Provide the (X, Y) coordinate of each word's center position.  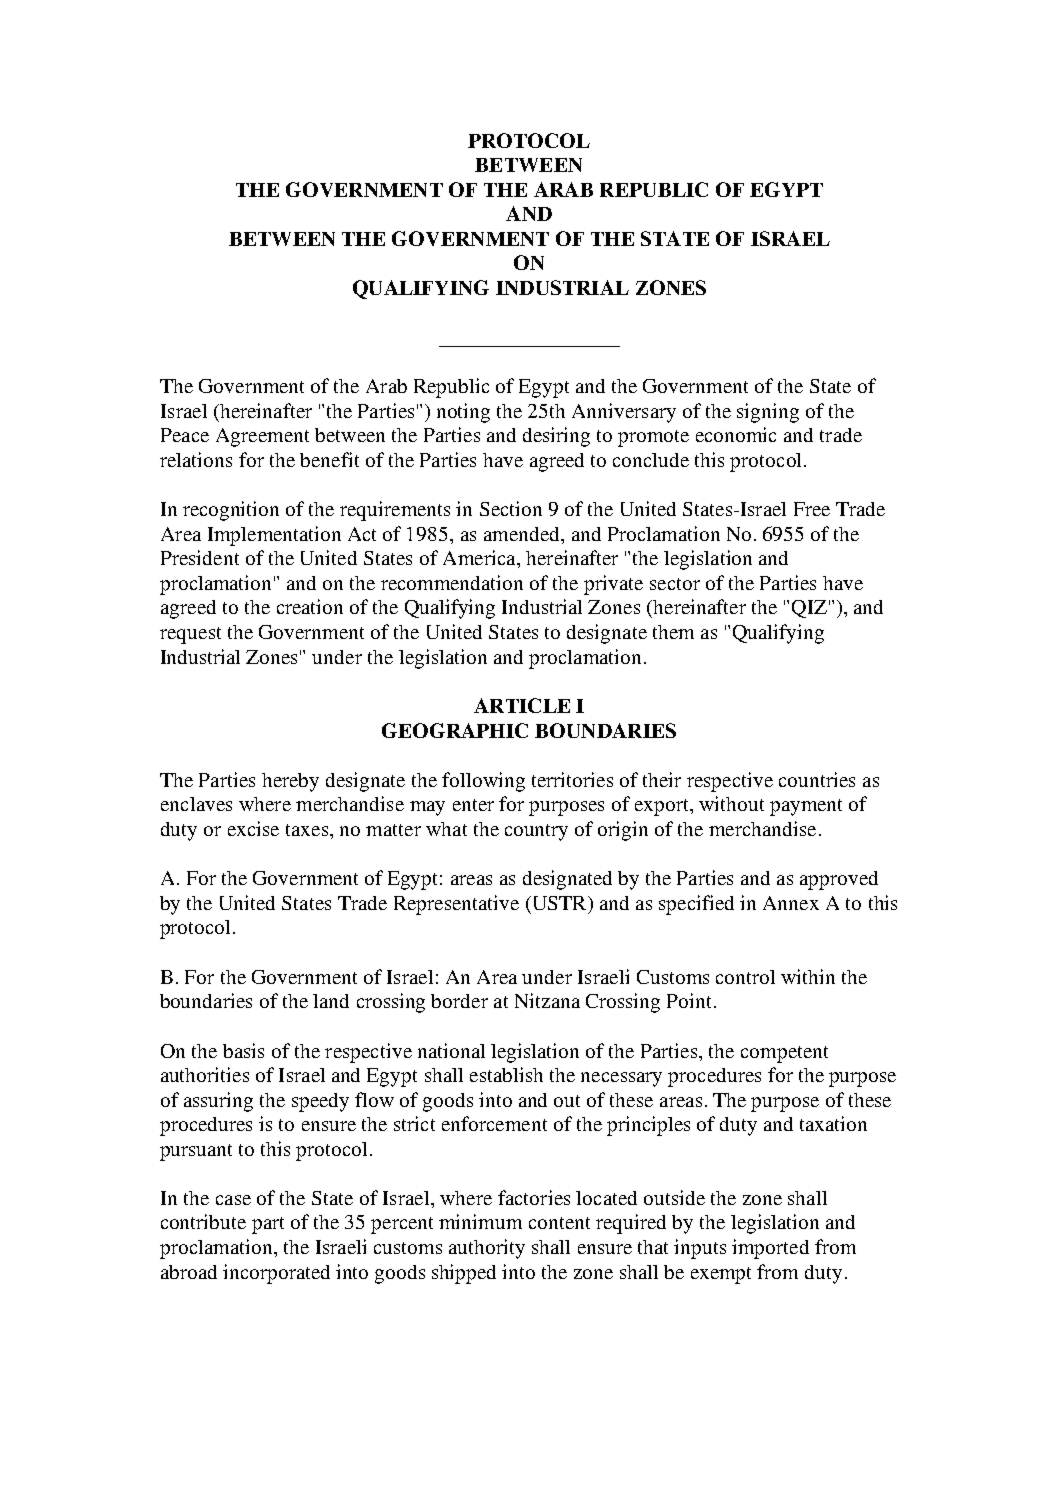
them (673, 632)
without (731, 803)
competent (784, 1054)
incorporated (276, 1274)
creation (310, 606)
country (536, 832)
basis (243, 1050)
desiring (556, 437)
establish (506, 1074)
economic (736, 434)
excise (253, 828)
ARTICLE (522, 705)
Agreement (262, 437)
